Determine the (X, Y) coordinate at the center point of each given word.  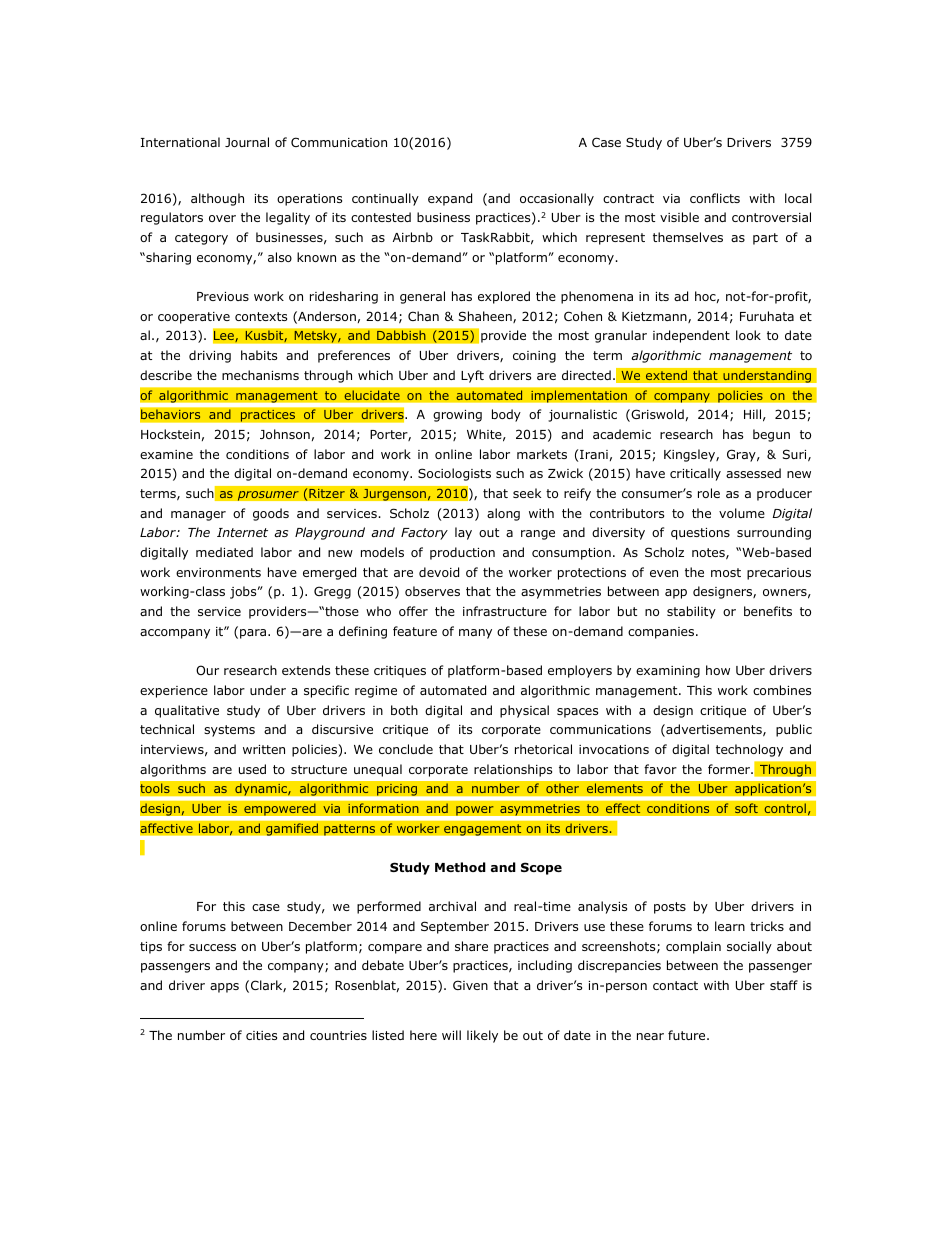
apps (224, 988)
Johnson (285, 434)
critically (695, 474)
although (217, 199)
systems (229, 731)
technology (749, 750)
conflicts (715, 198)
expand (450, 199)
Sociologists (454, 474)
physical (524, 711)
